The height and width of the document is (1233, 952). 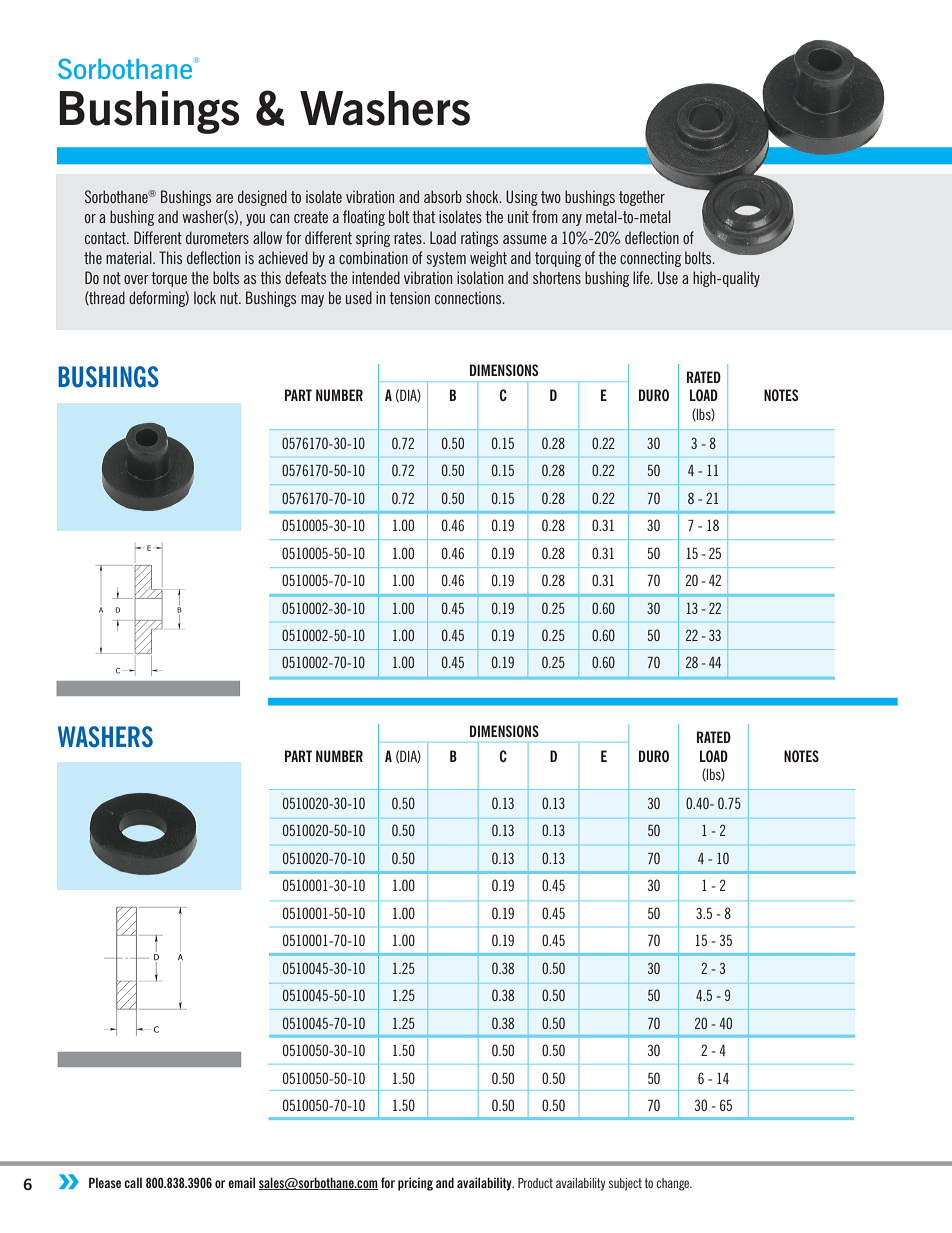 What do you see at coordinates (415, 1184) in the document?
I see `pricing` at bounding box center [415, 1184].
